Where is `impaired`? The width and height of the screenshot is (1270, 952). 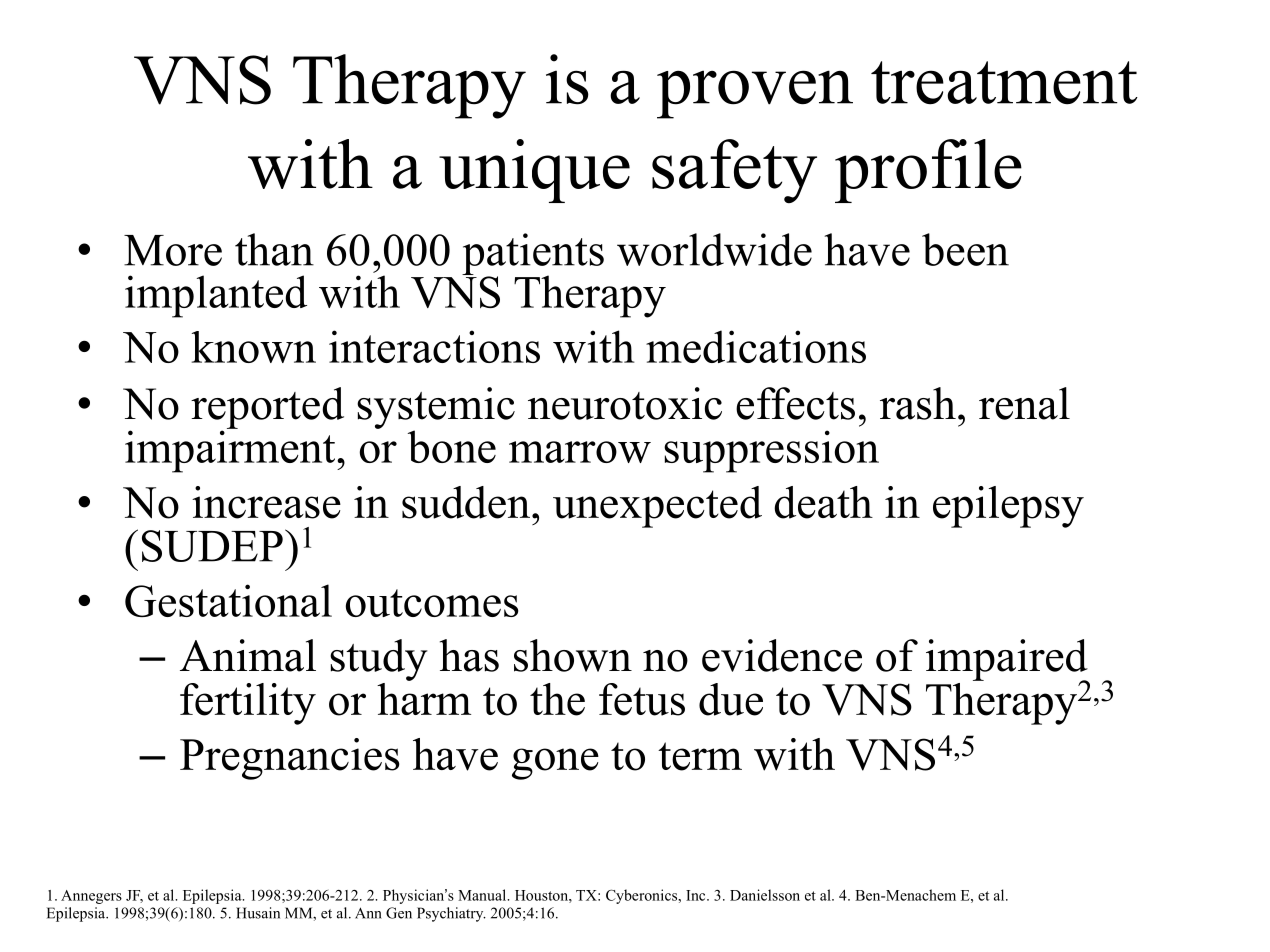 impaired is located at coordinates (1007, 661).
